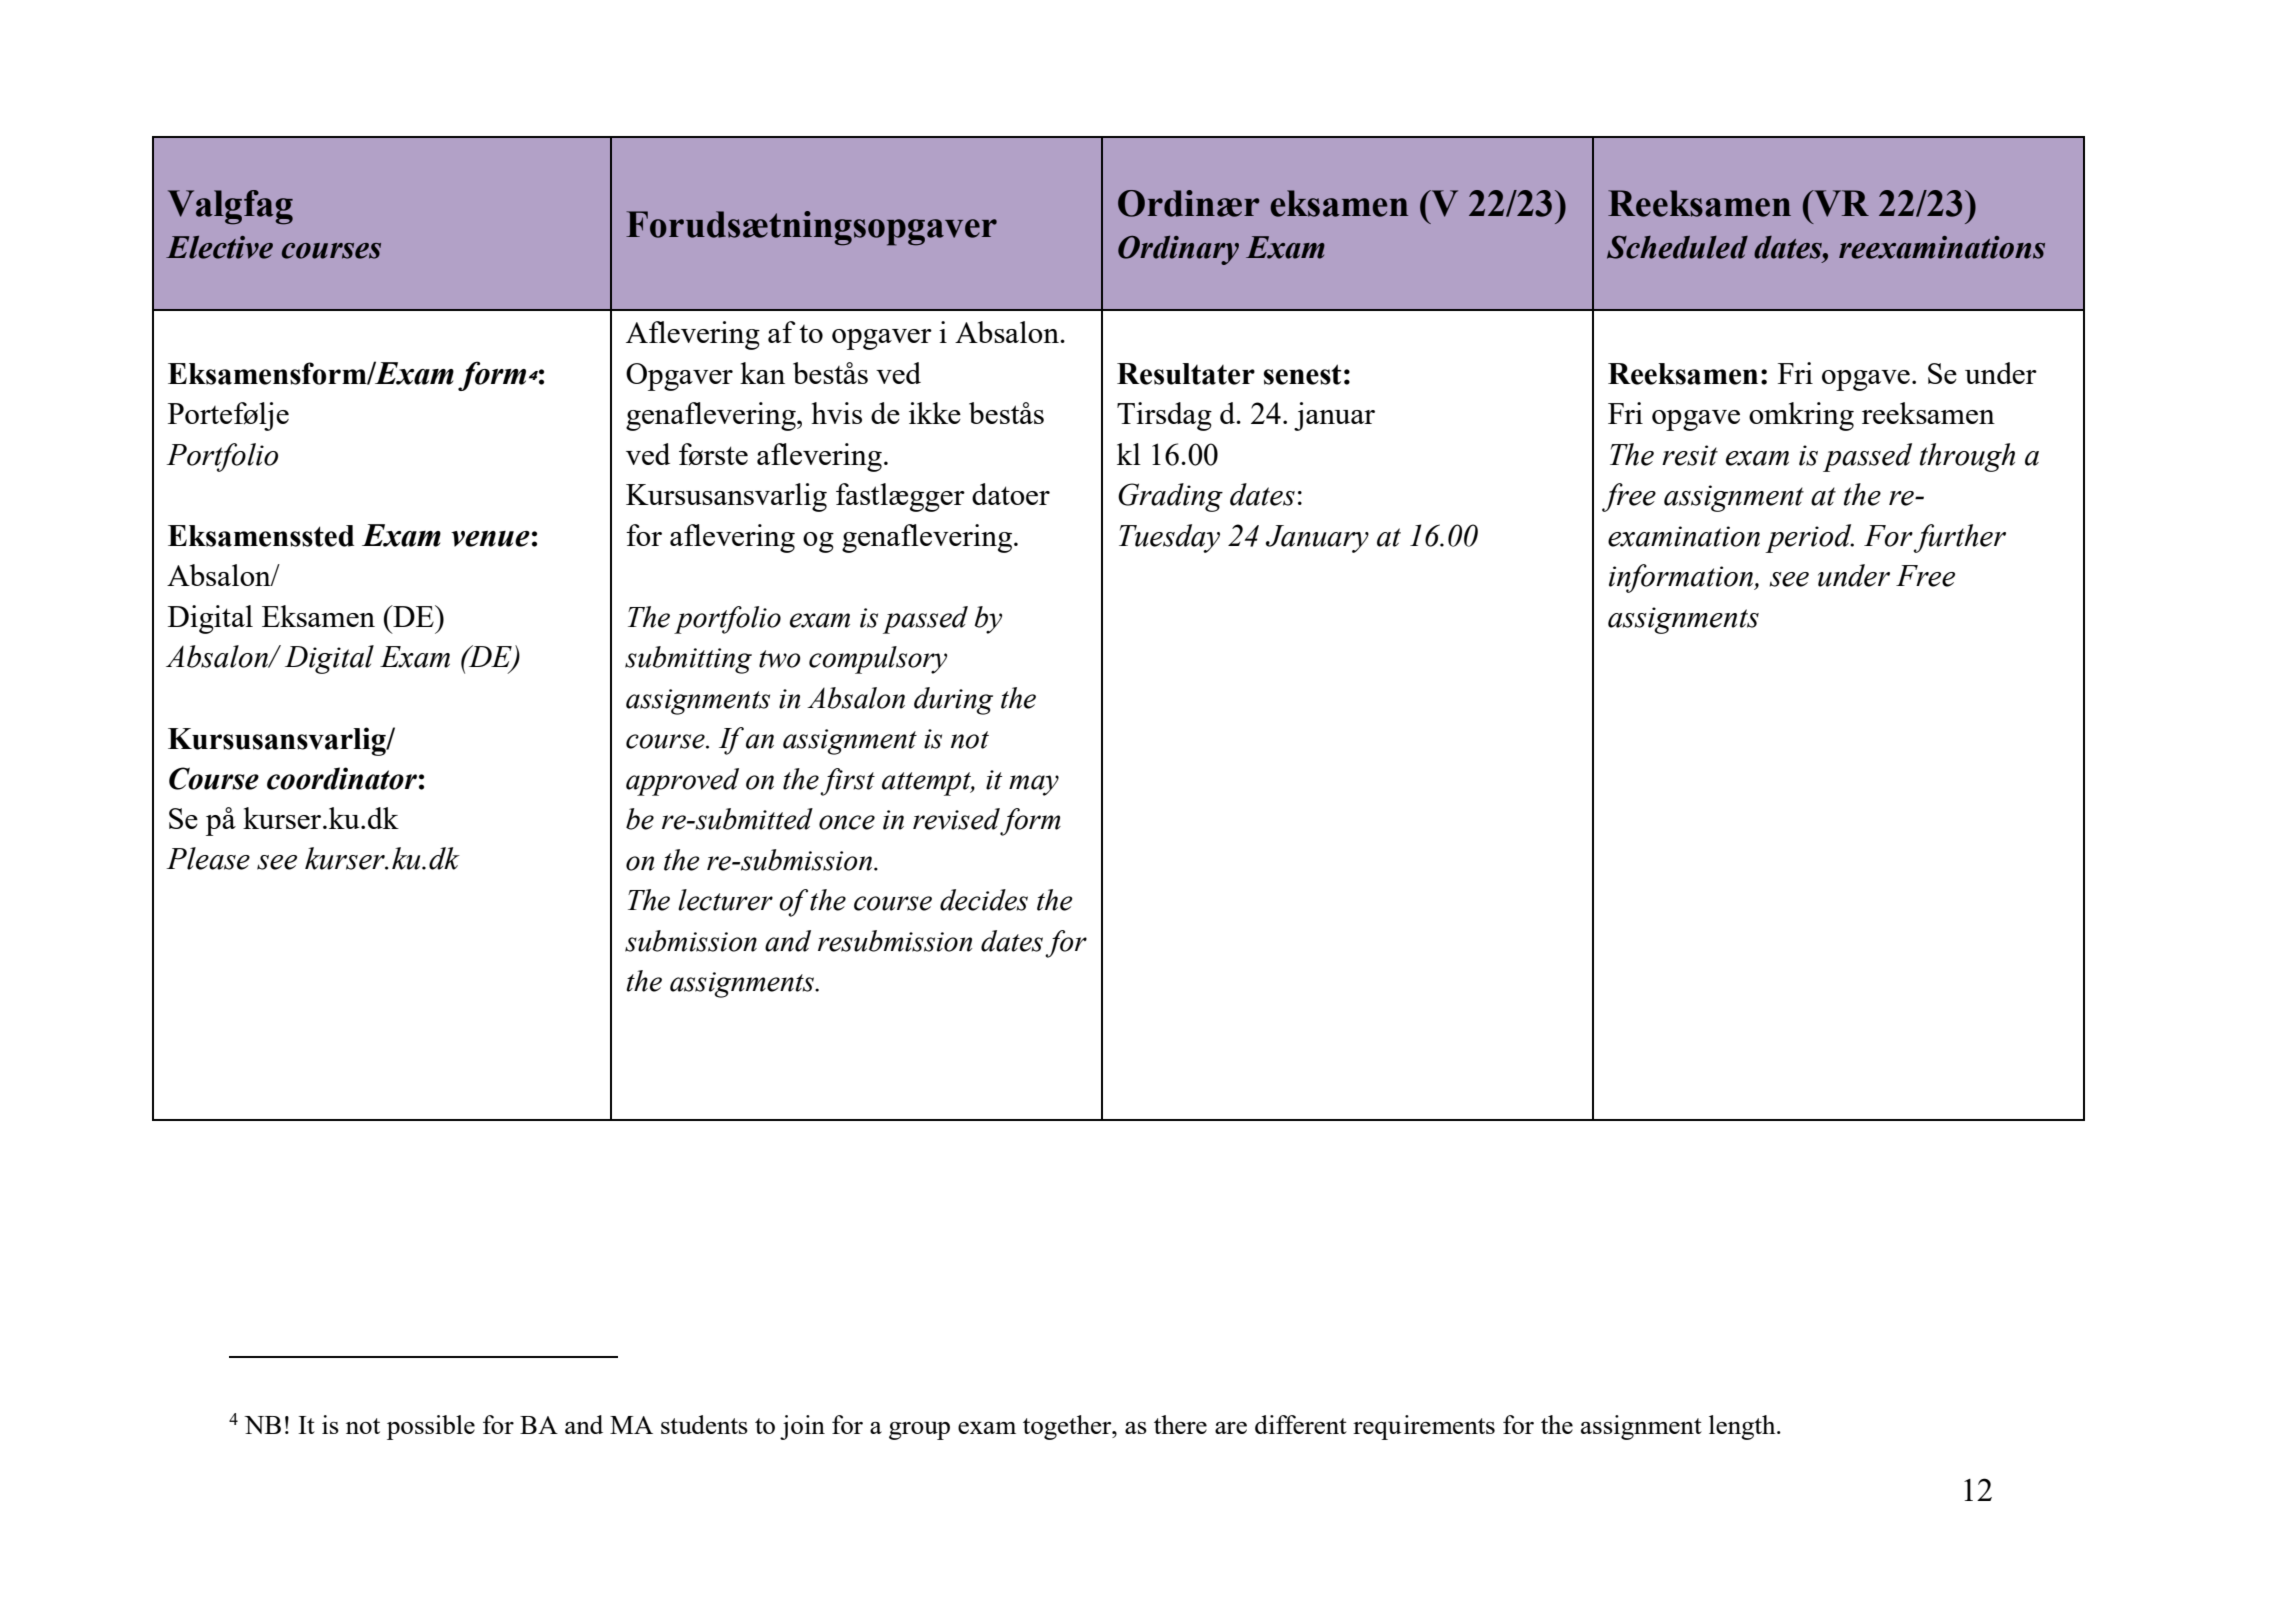  What do you see at coordinates (1034, 785) in the page?
I see `may` at bounding box center [1034, 785].
